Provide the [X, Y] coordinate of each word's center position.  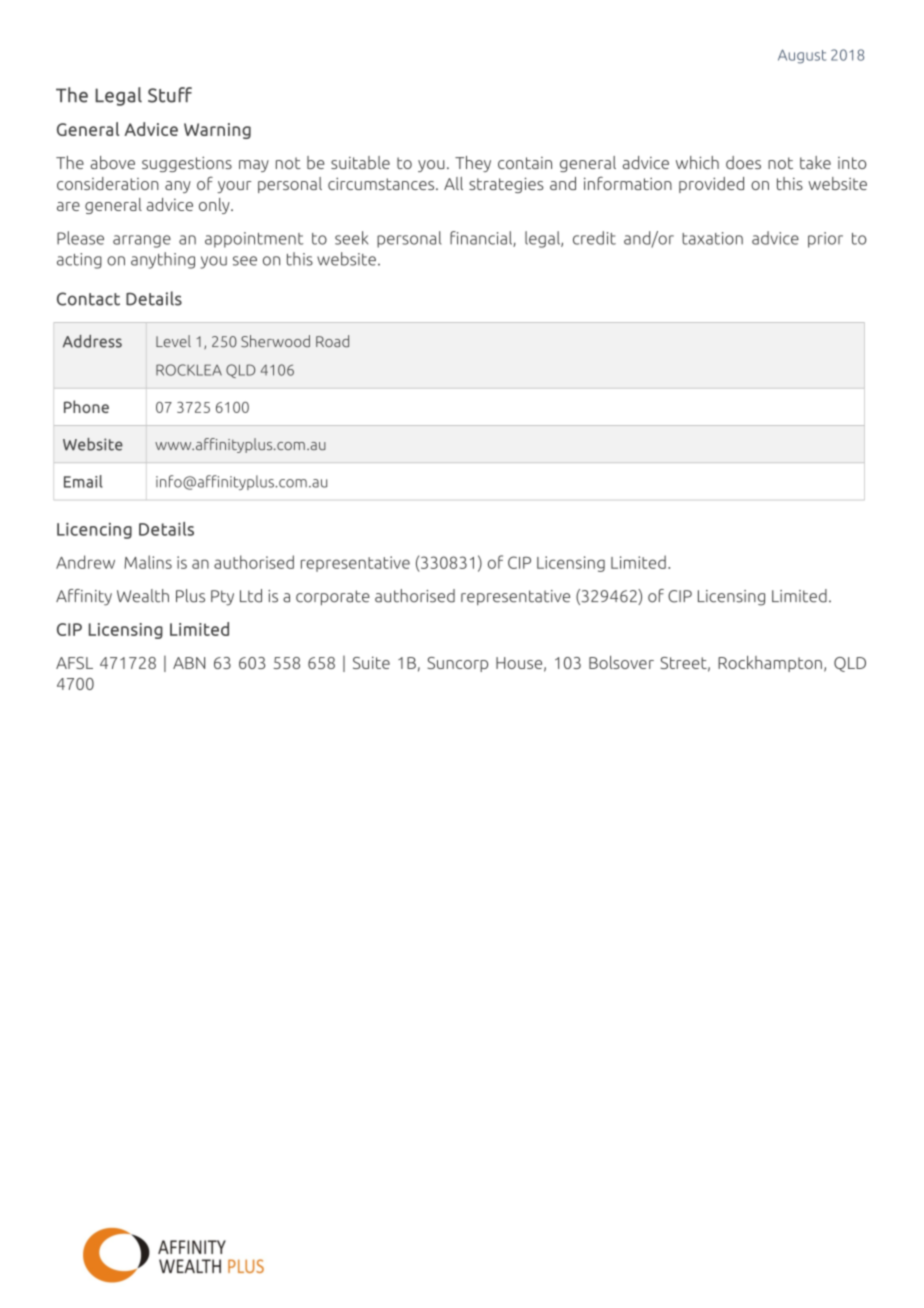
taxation [712, 238]
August [802, 56]
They [473, 164]
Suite [371, 662]
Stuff [170, 95]
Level [173, 341]
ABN [189, 663]
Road [332, 341]
